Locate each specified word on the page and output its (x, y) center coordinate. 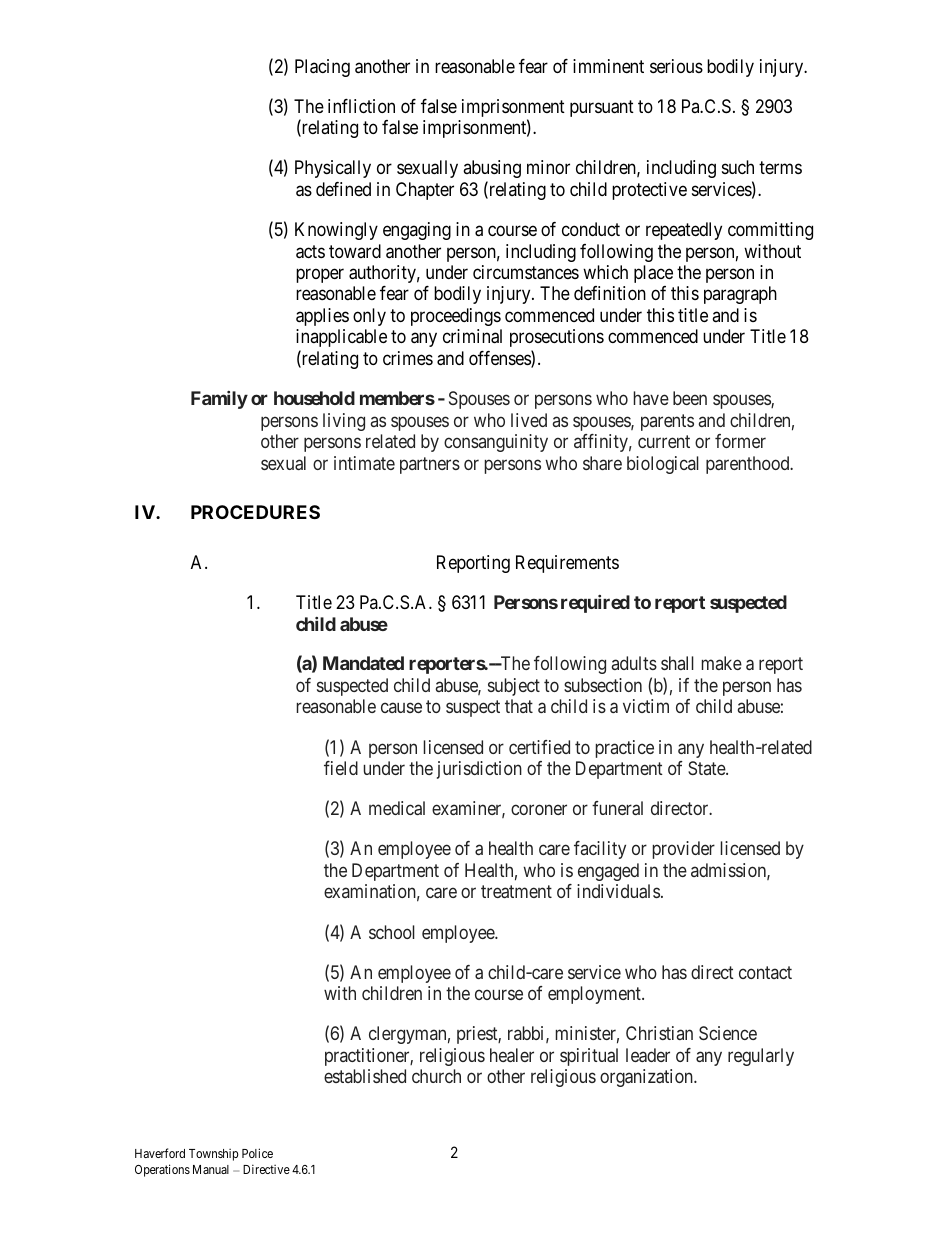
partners (430, 465)
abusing (492, 169)
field (341, 768)
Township (214, 1155)
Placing (322, 68)
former (740, 441)
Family (219, 400)
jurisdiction (479, 770)
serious (676, 66)
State (707, 768)
